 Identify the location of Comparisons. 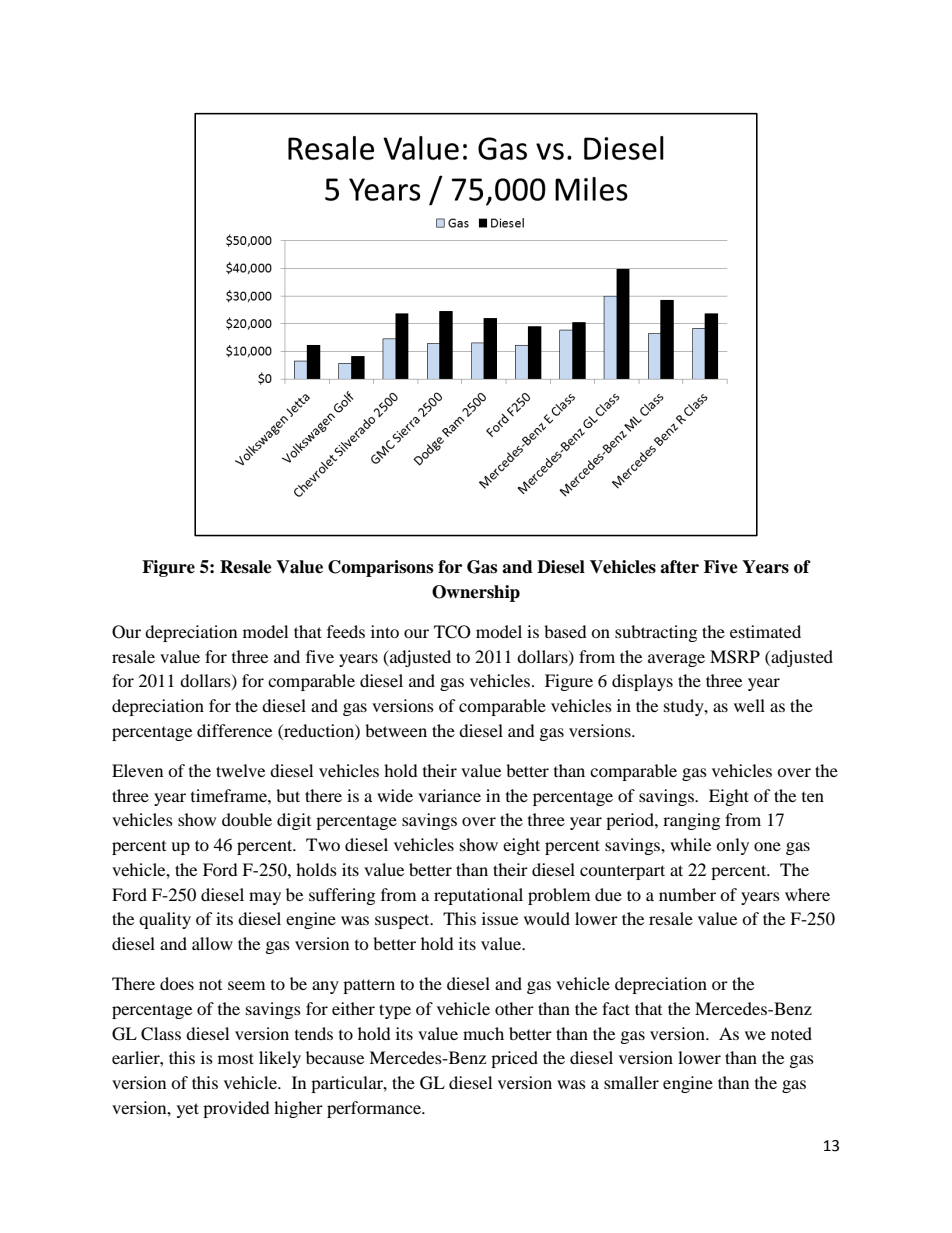
(380, 568).
